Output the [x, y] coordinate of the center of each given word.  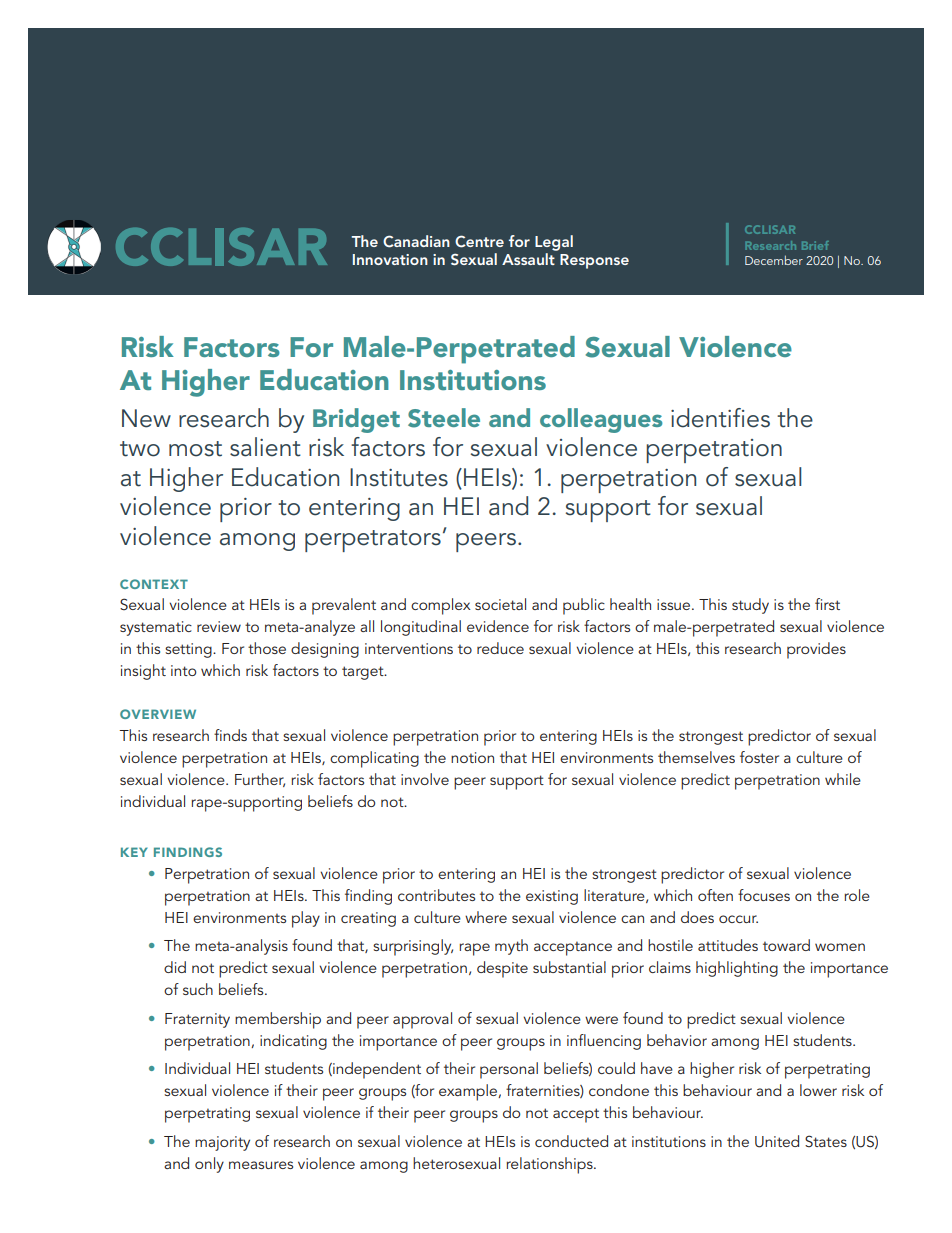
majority [222, 1143]
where [486, 917]
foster [759, 757]
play [306, 919]
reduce [500, 648]
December [774, 260]
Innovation [390, 259]
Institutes [399, 477]
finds [230, 735]
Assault [528, 259]
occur [738, 919]
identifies [720, 418]
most [195, 449]
